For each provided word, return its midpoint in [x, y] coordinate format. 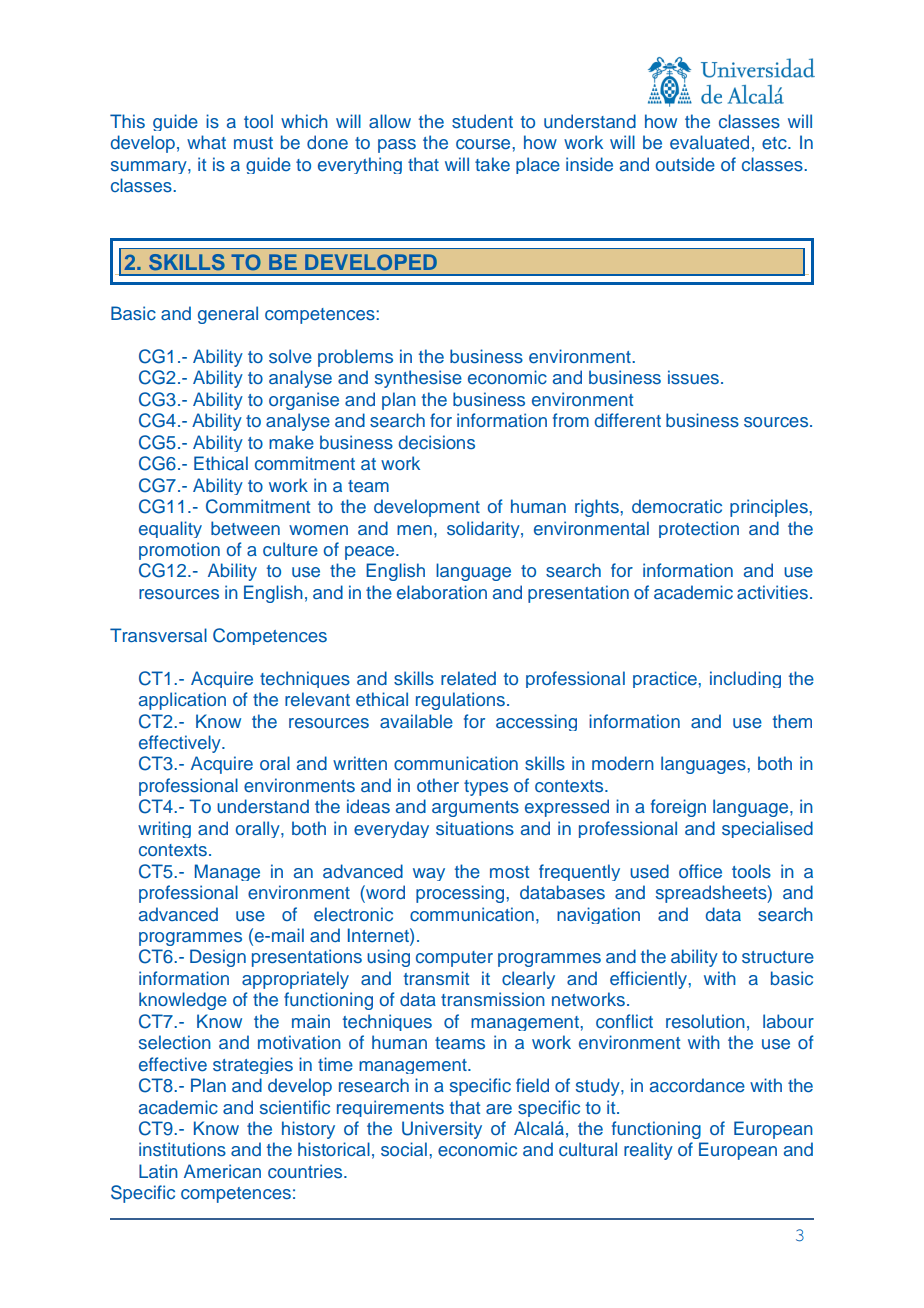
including [745, 679]
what [206, 142]
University [442, 1130]
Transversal [158, 635]
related [468, 678]
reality [648, 1151]
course [483, 144]
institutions [182, 1149]
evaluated [709, 142]
